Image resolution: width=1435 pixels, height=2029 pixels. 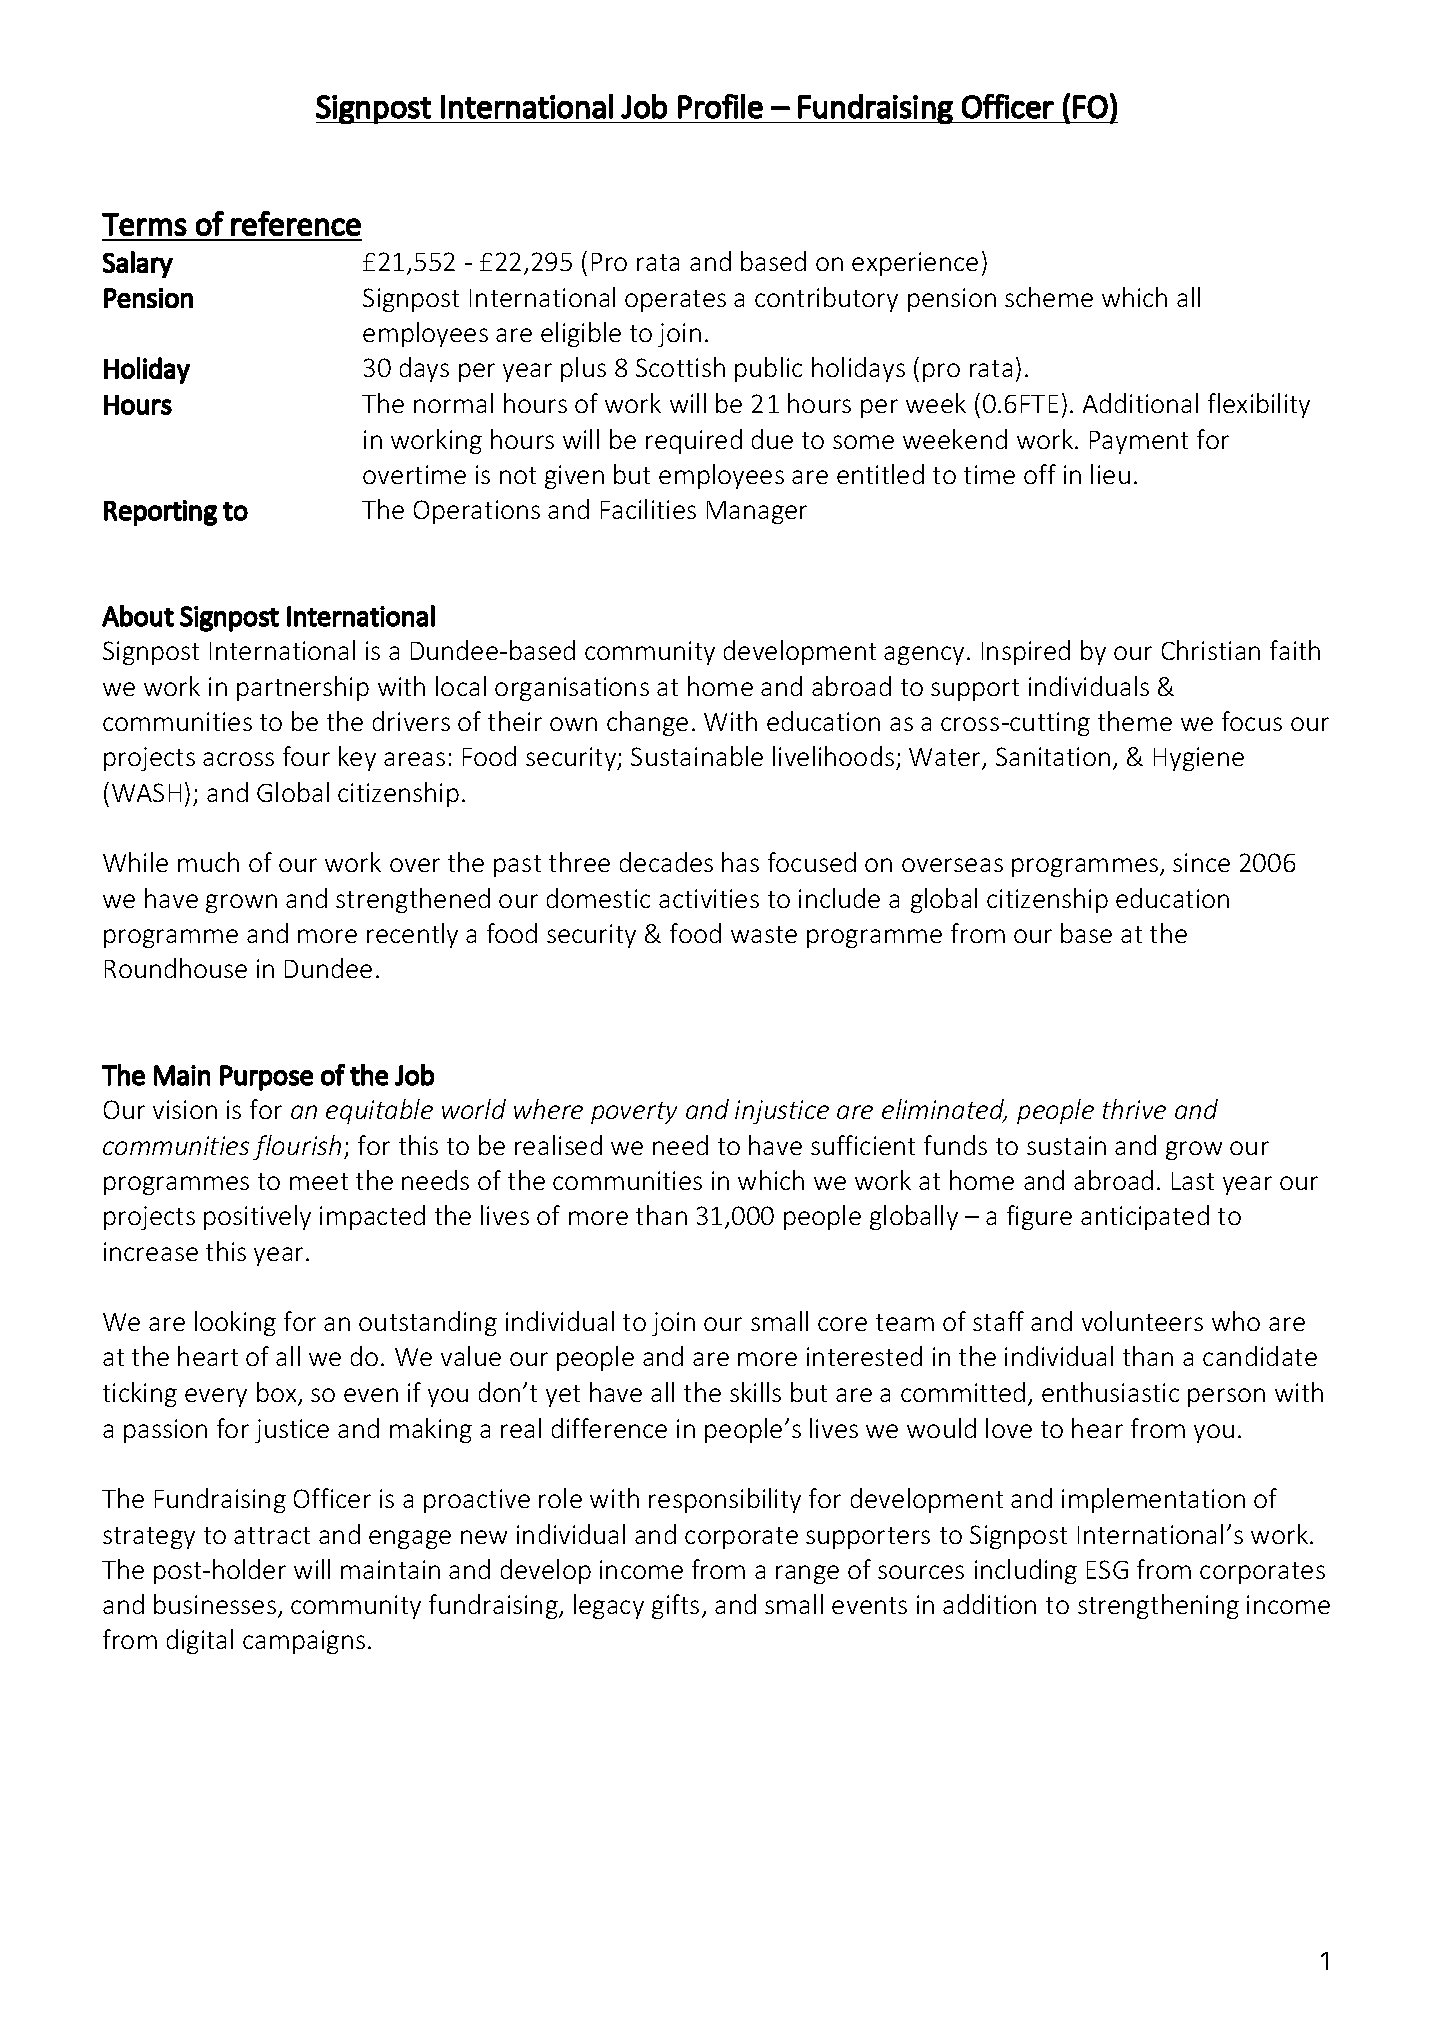 I want to click on reference, so click(x=296, y=223).
